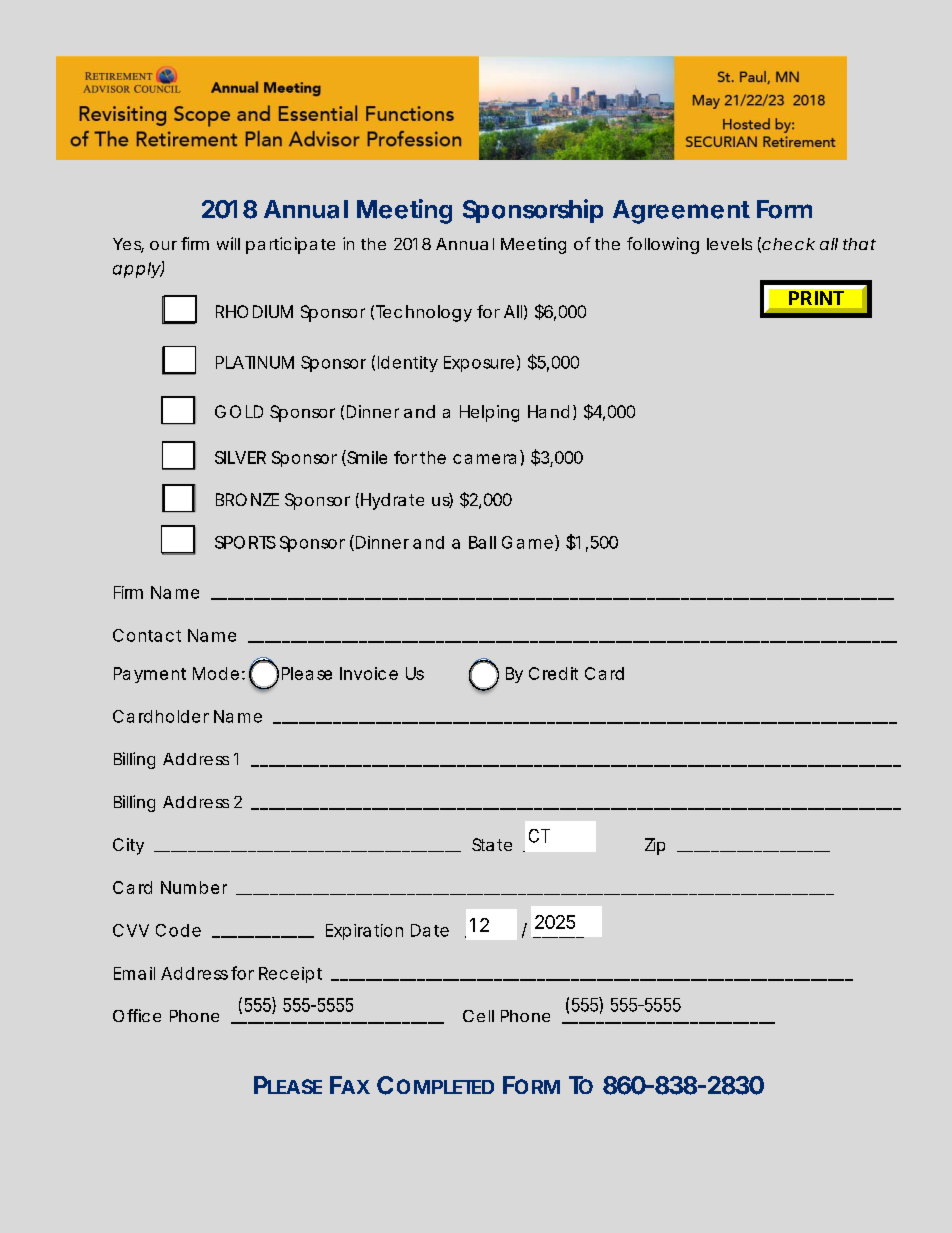  I want to click on that, so click(859, 244).
